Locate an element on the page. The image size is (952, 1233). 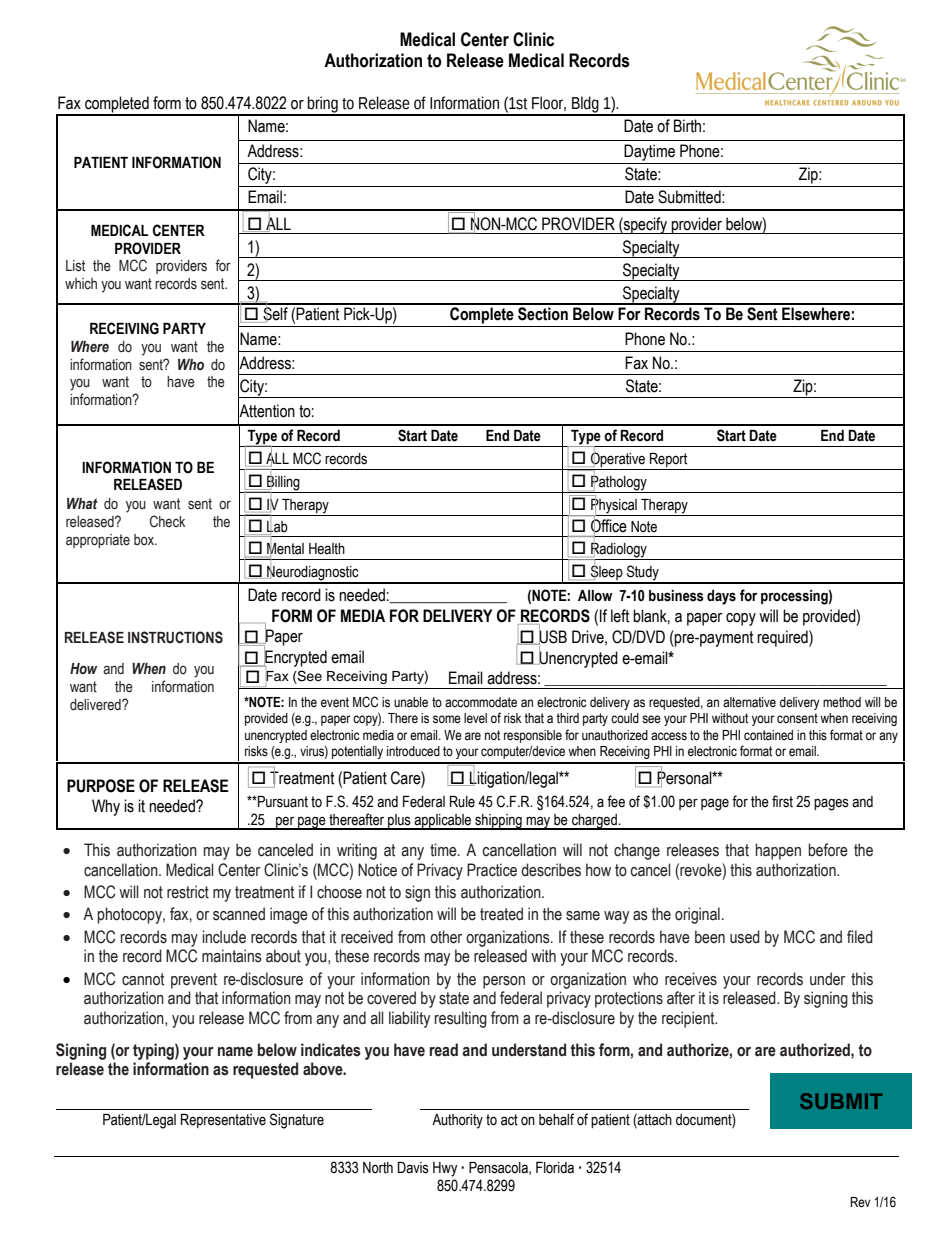
Report is located at coordinates (668, 460).
